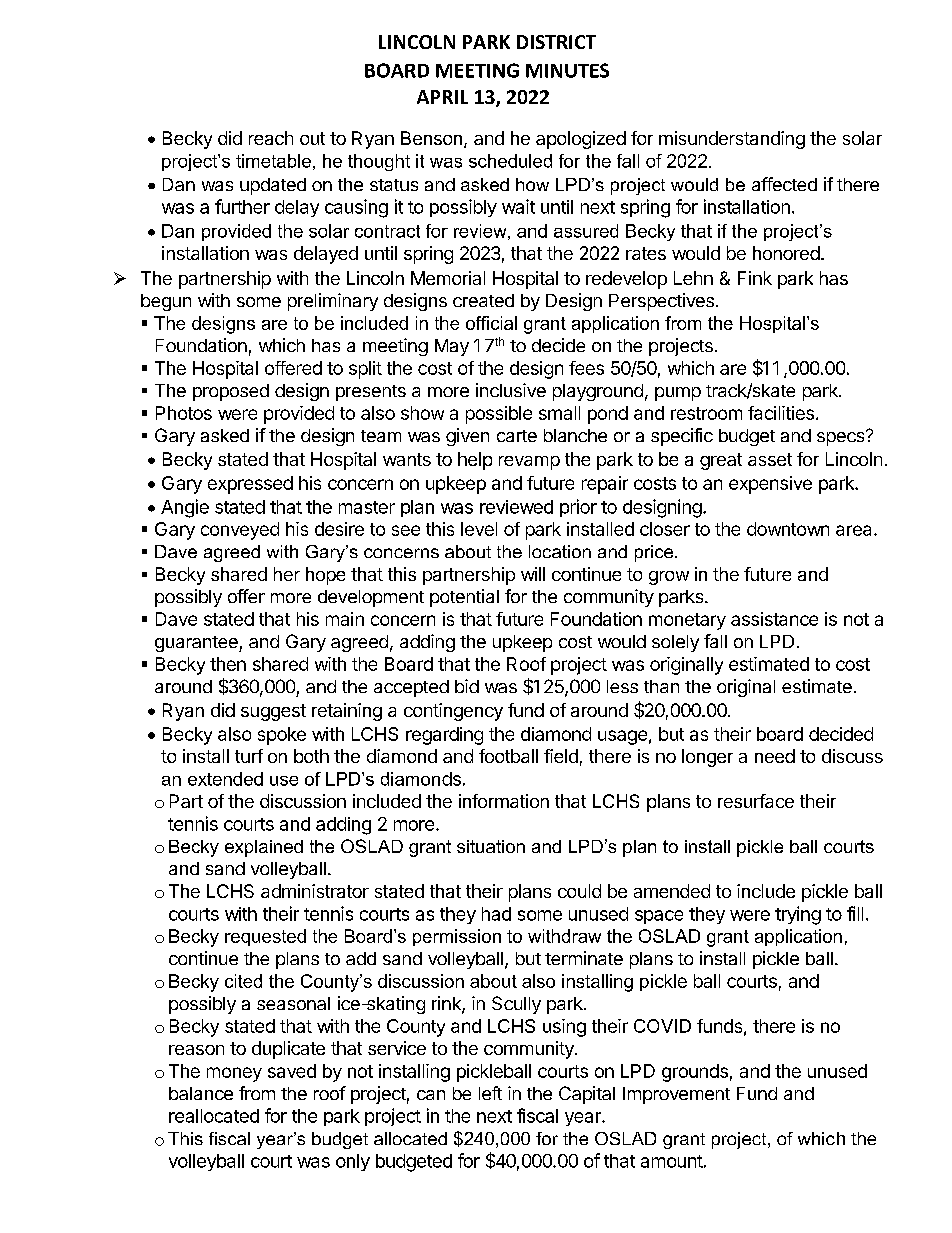  Describe the element at coordinates (197, 644) in the document. I see `guarantee` at that location.
